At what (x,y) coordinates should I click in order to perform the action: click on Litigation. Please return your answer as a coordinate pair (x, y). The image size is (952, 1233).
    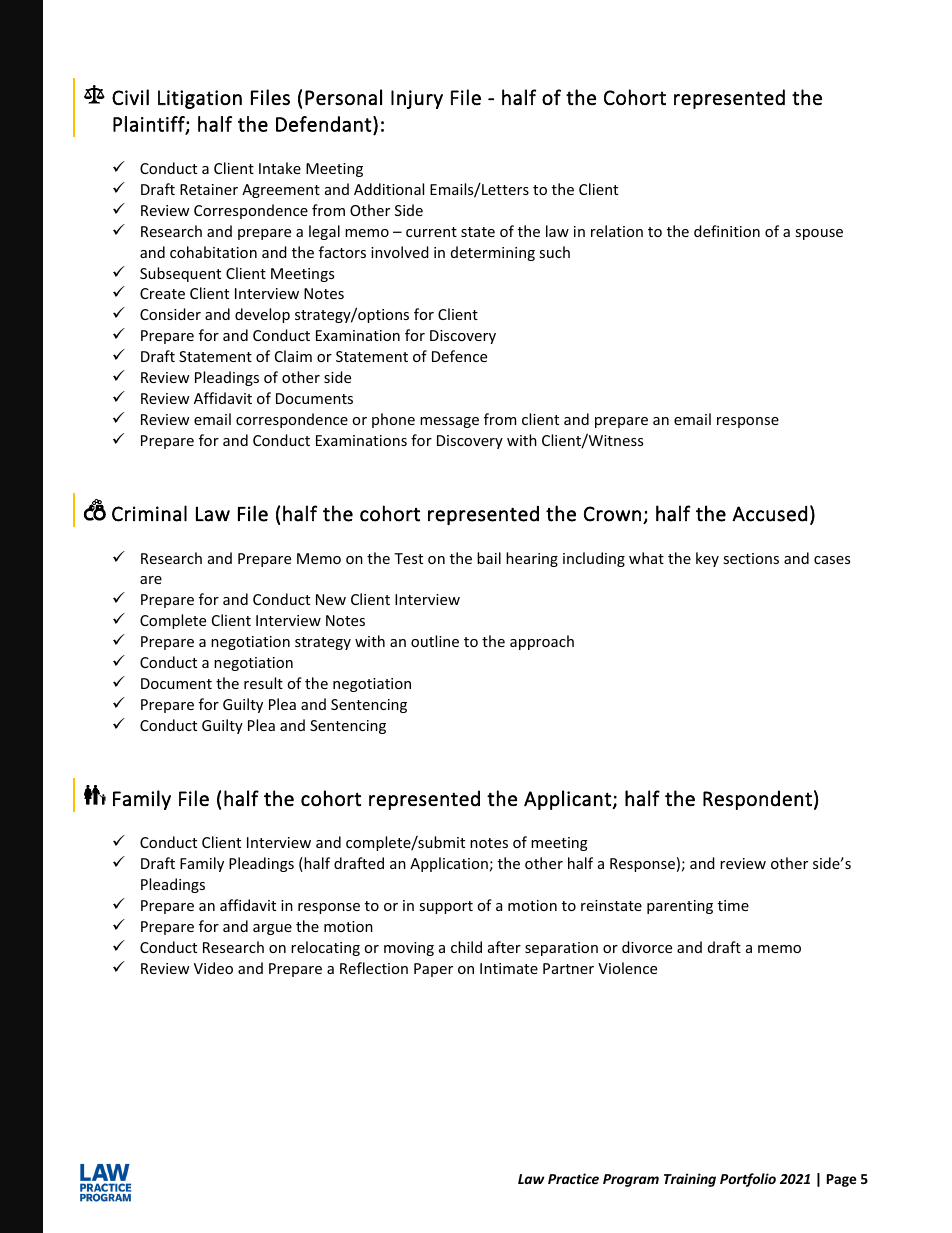
    Looking at the image, I should click on (200, 99).
